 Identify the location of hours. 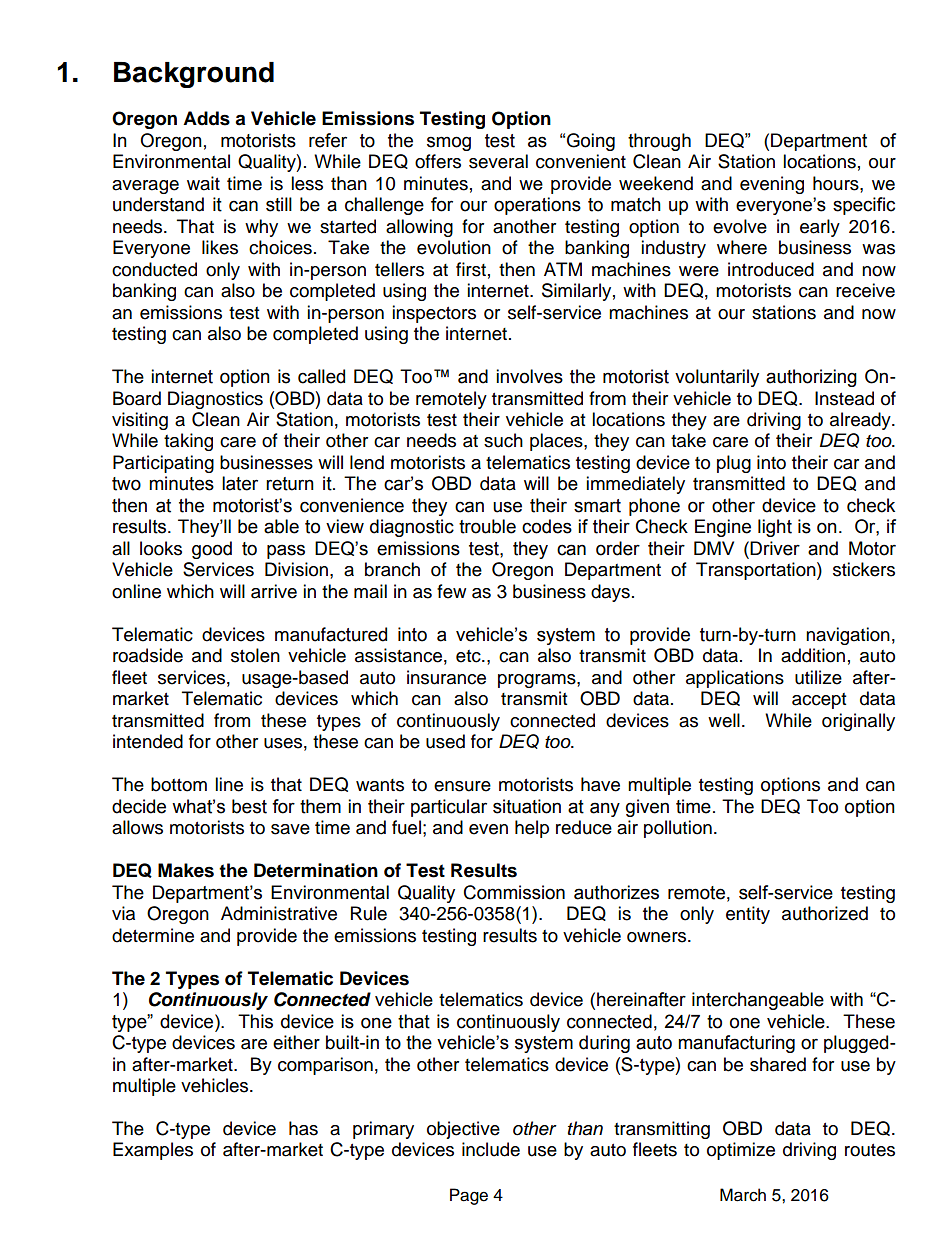
(837, 183).
